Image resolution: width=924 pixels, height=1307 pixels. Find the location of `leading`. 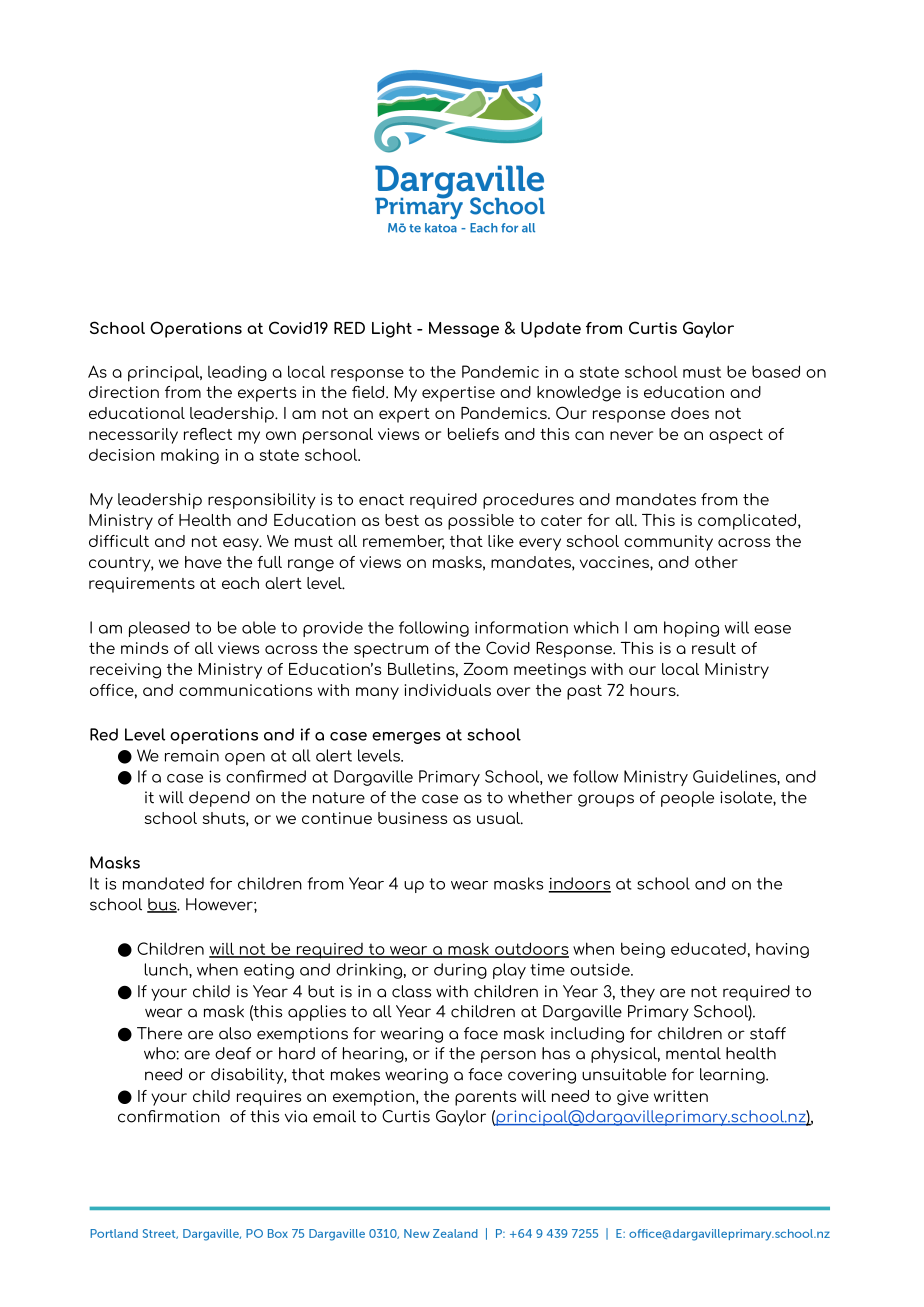

leading is located at coordinates (237, 373).
